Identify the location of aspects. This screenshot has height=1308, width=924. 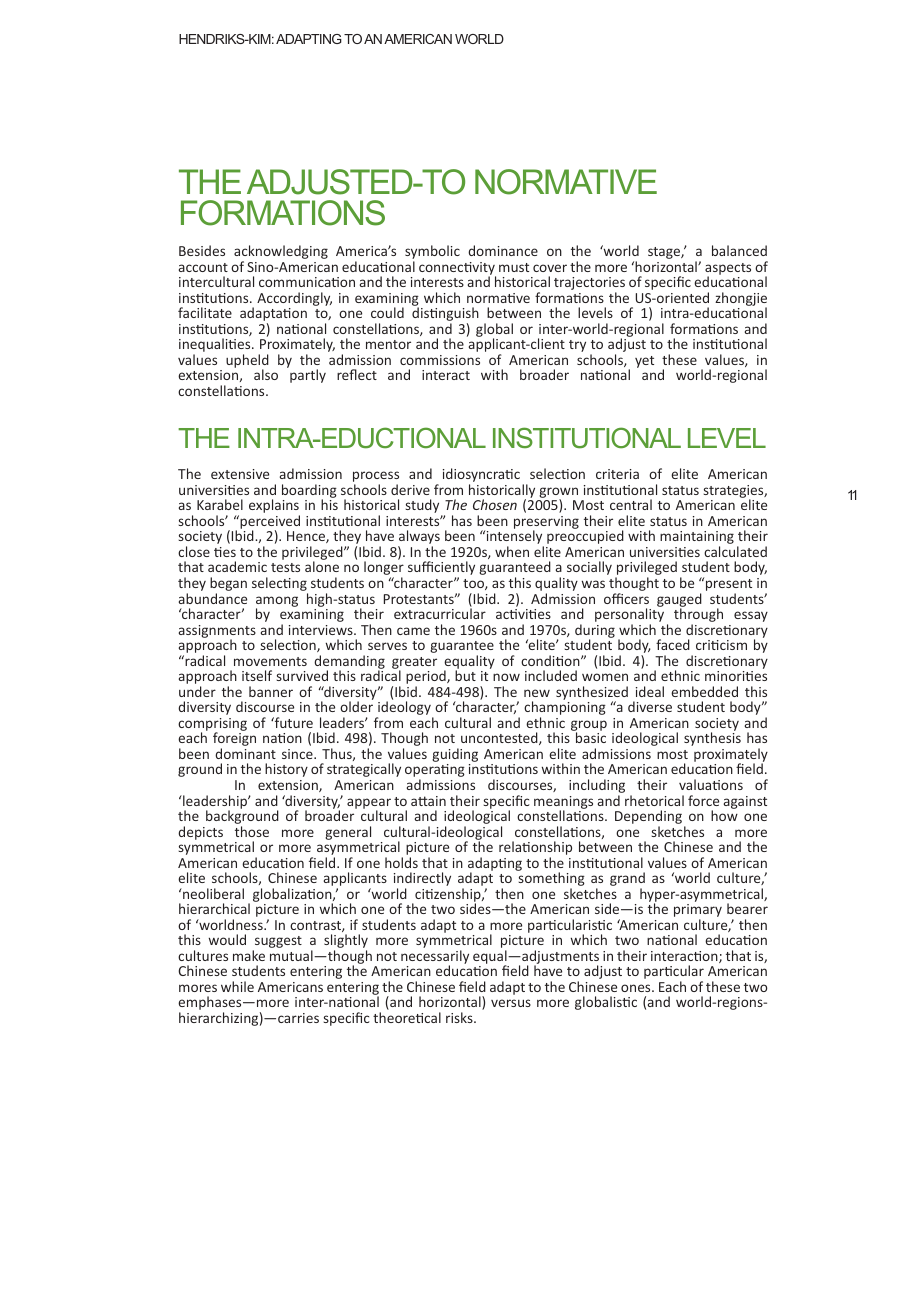
(728, 270).
